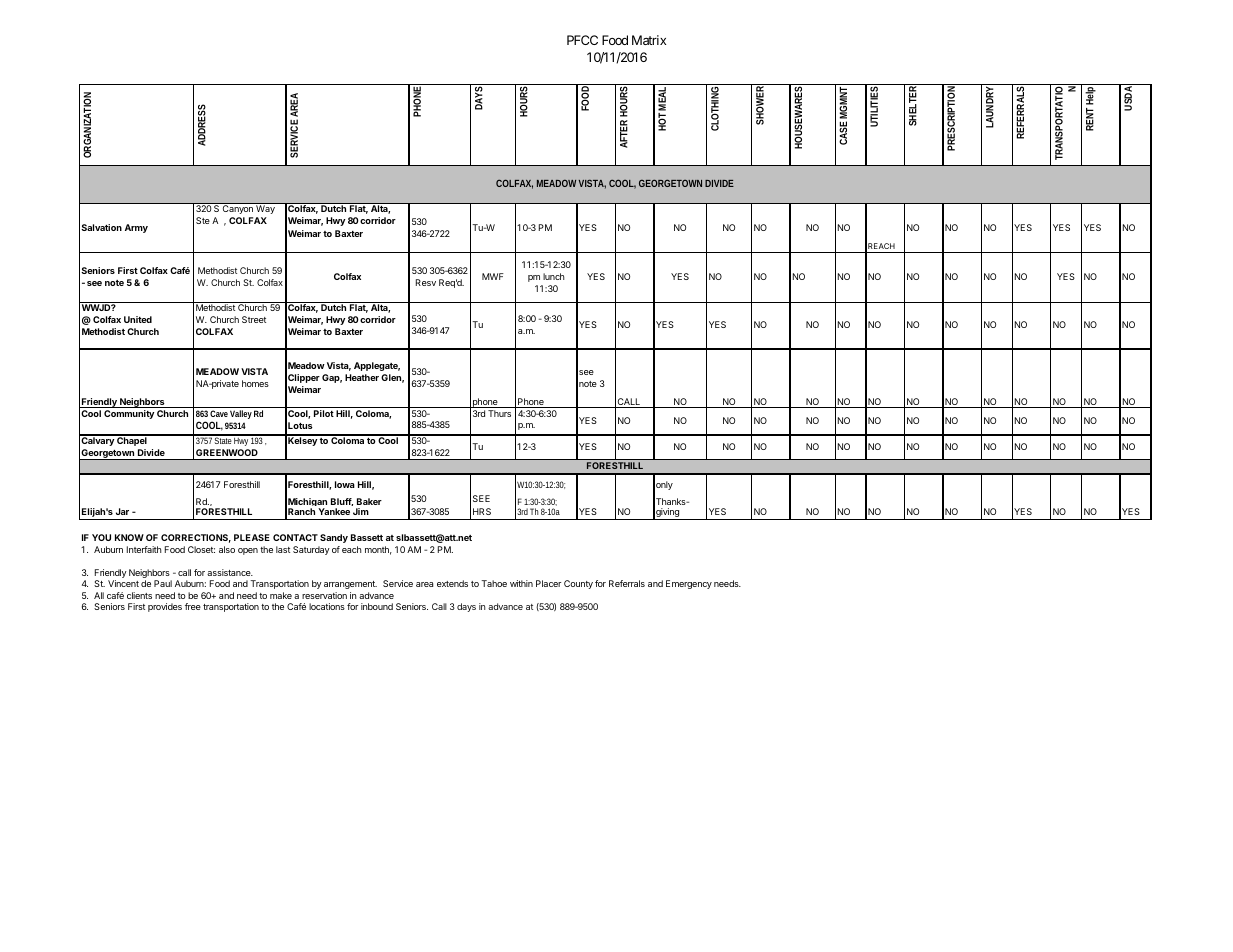 The image size is (1233, 952). What do you see at coordinates (377, 606) in the image?
I see `inbound` at bounding box center [377, 606].
